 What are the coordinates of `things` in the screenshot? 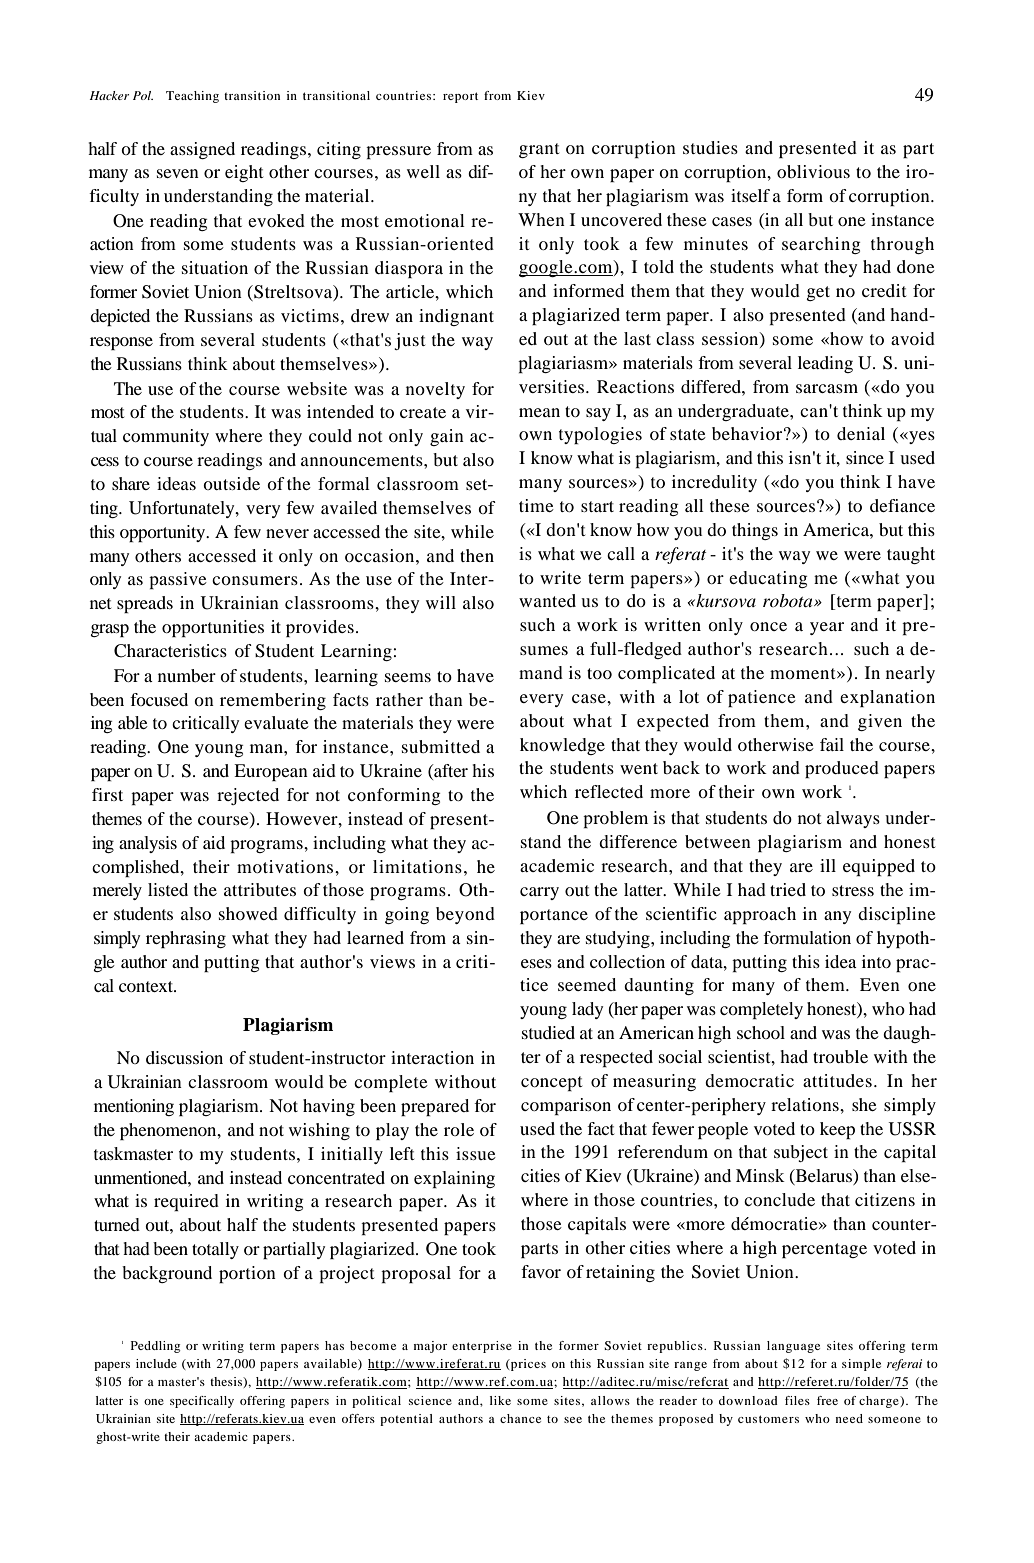 It's located at (755, 531).
